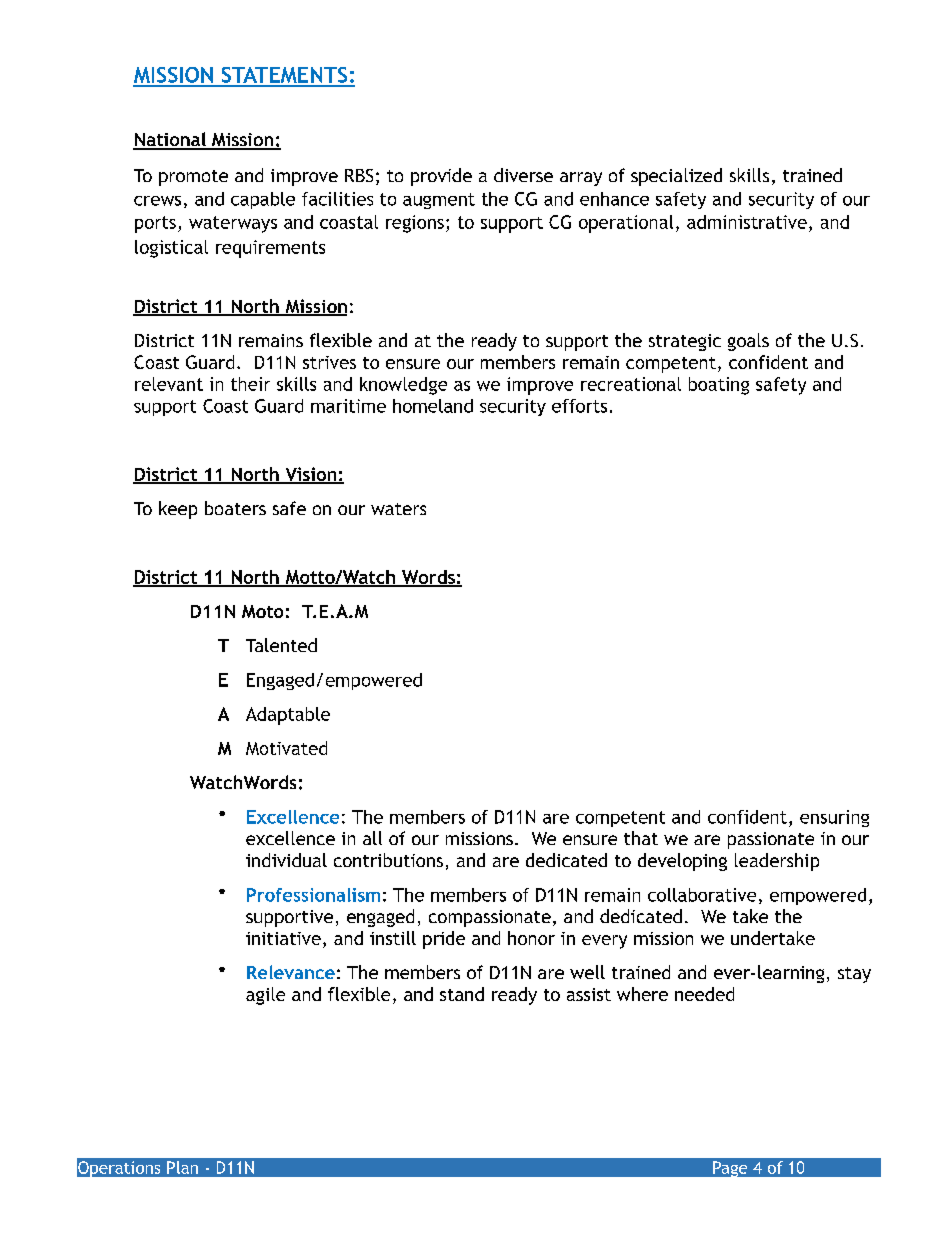 The width and height of the image is (952, 1233). Describe the element at coordinates (747, 222) in the image. I see `administrative` at that location.
